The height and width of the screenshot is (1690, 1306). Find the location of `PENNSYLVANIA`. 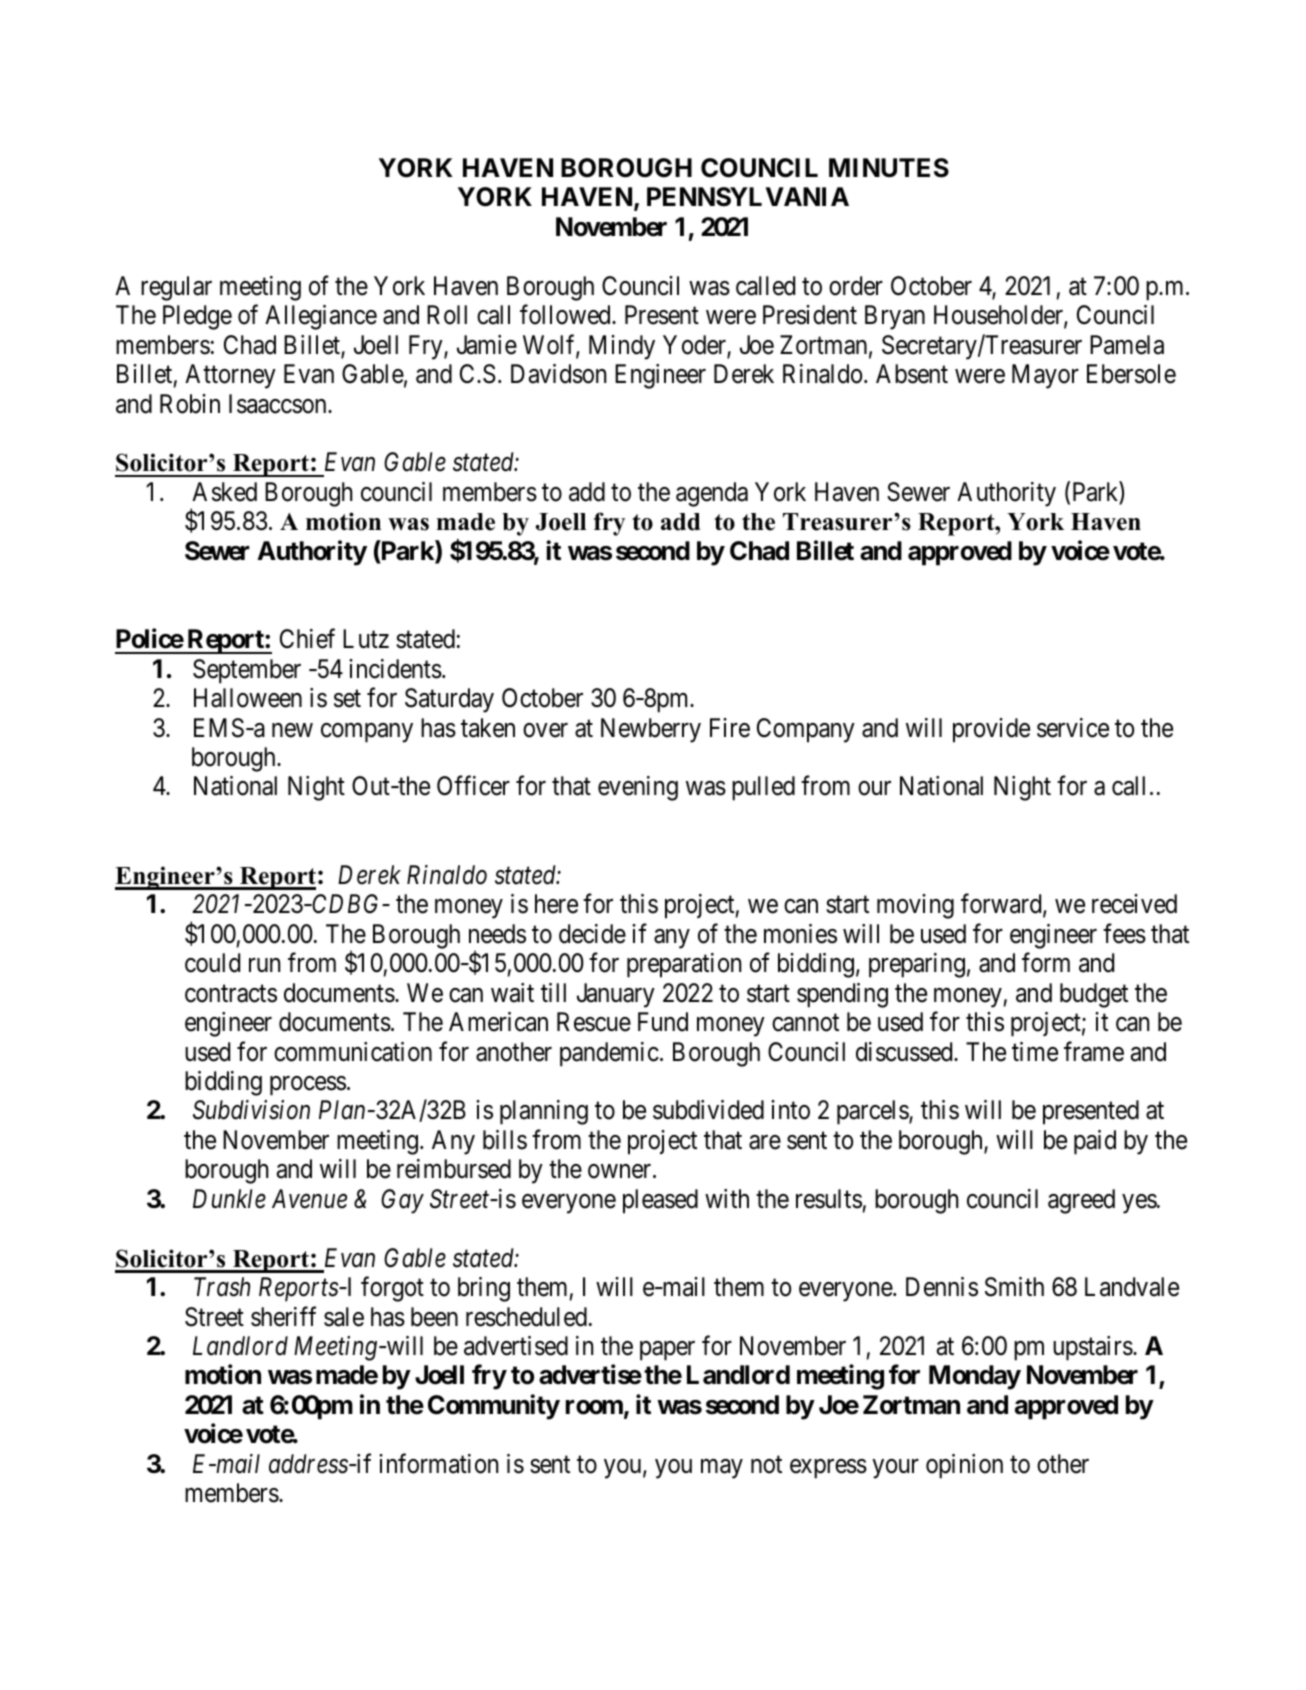

PENNSYLVANIA is located at coordinates (748, 197).
